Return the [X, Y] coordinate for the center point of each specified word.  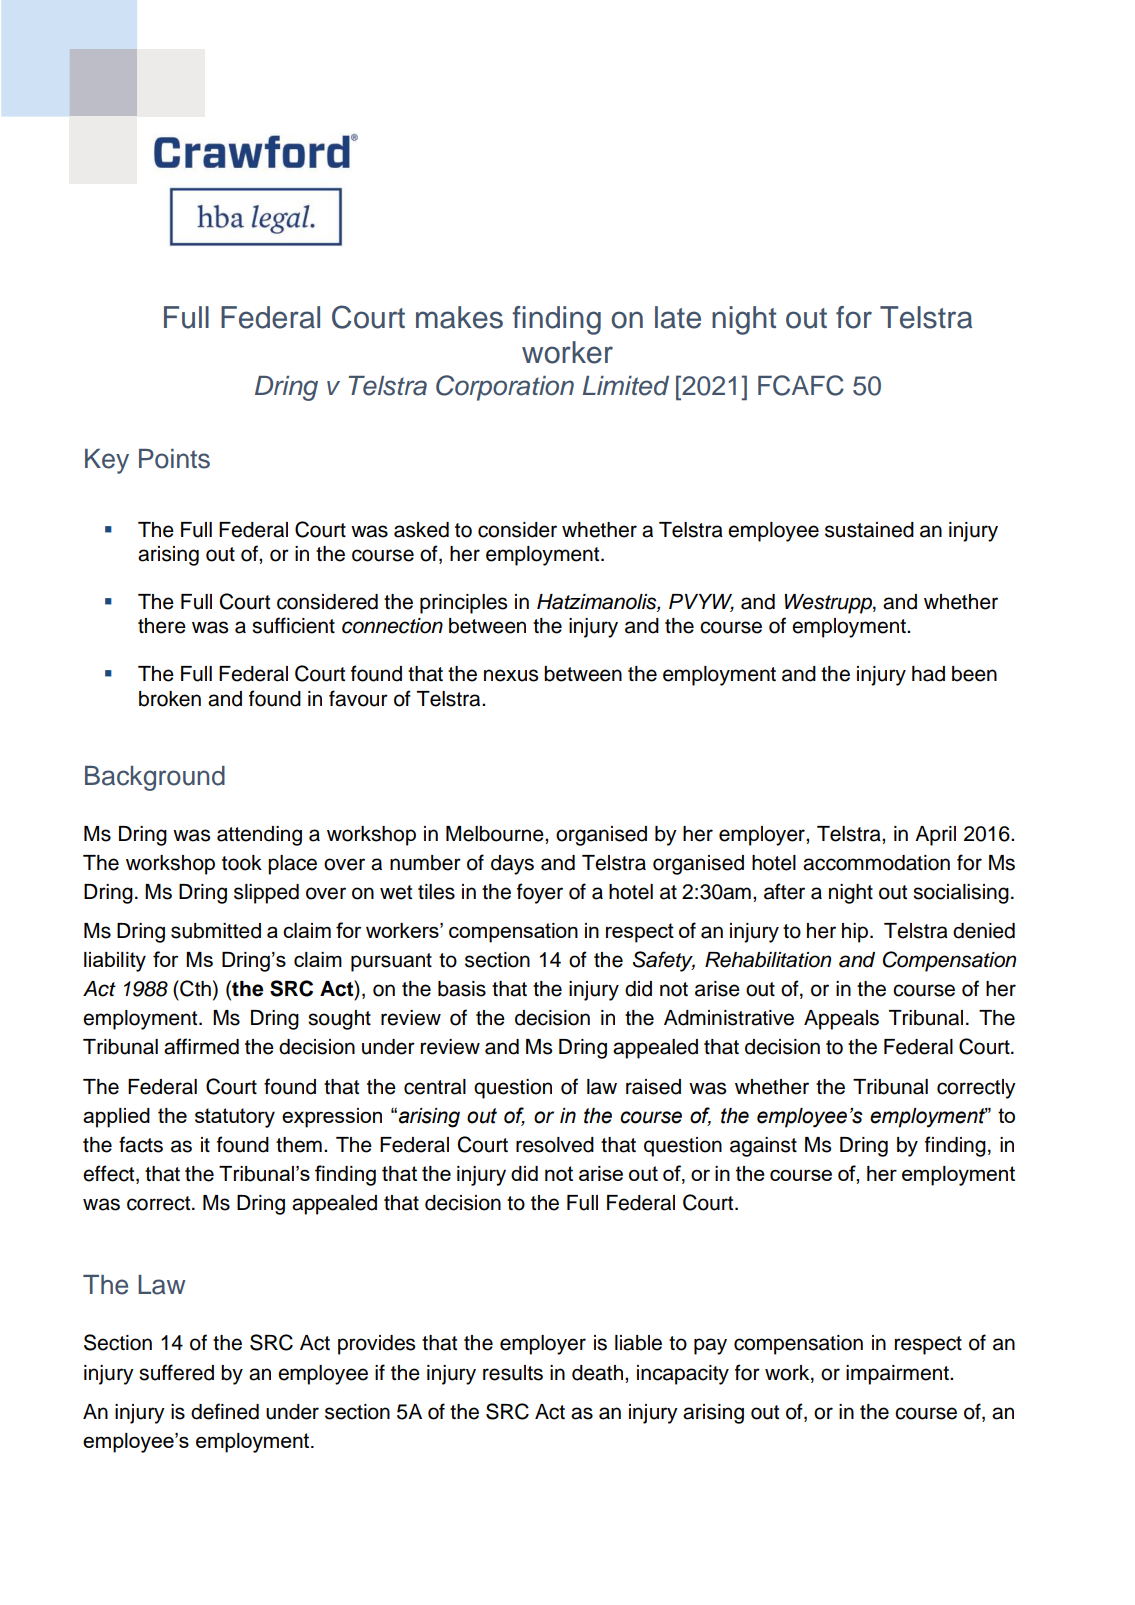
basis [462, 989]
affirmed [201, 1046]
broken [170, 699]
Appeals [841, 1020]
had [928, 674]
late [678, 317]
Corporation [505, 388]
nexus [511, 675]
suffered [176, 1372]
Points [174, 459]
